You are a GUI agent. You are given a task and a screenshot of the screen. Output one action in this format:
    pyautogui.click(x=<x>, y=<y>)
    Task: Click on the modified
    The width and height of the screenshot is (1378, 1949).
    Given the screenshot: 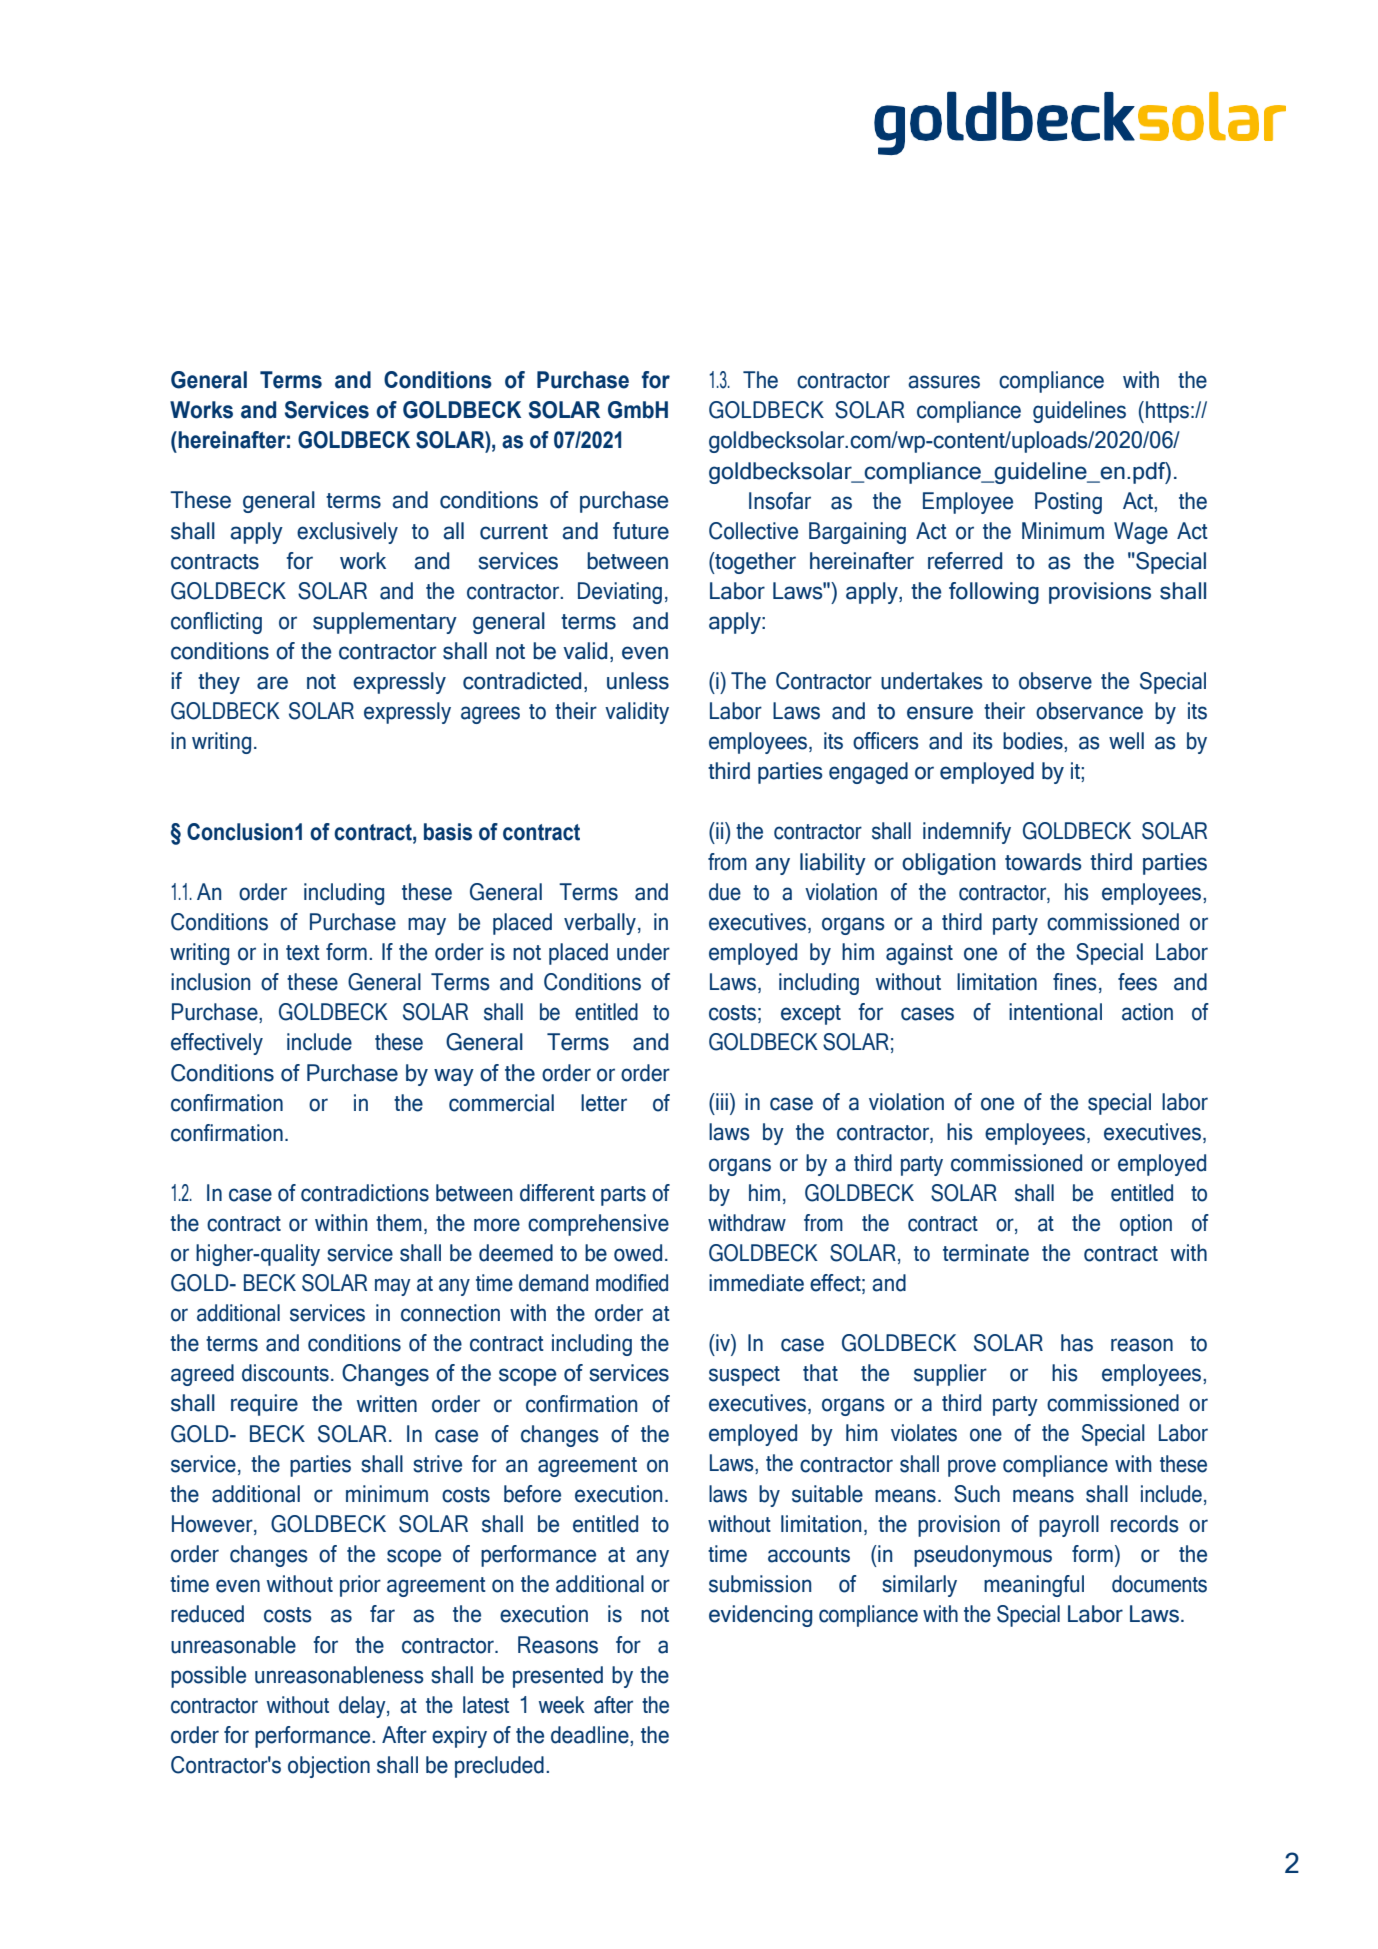 What is the action you would take?
    pyautogui.click(x=632, y=1283)
